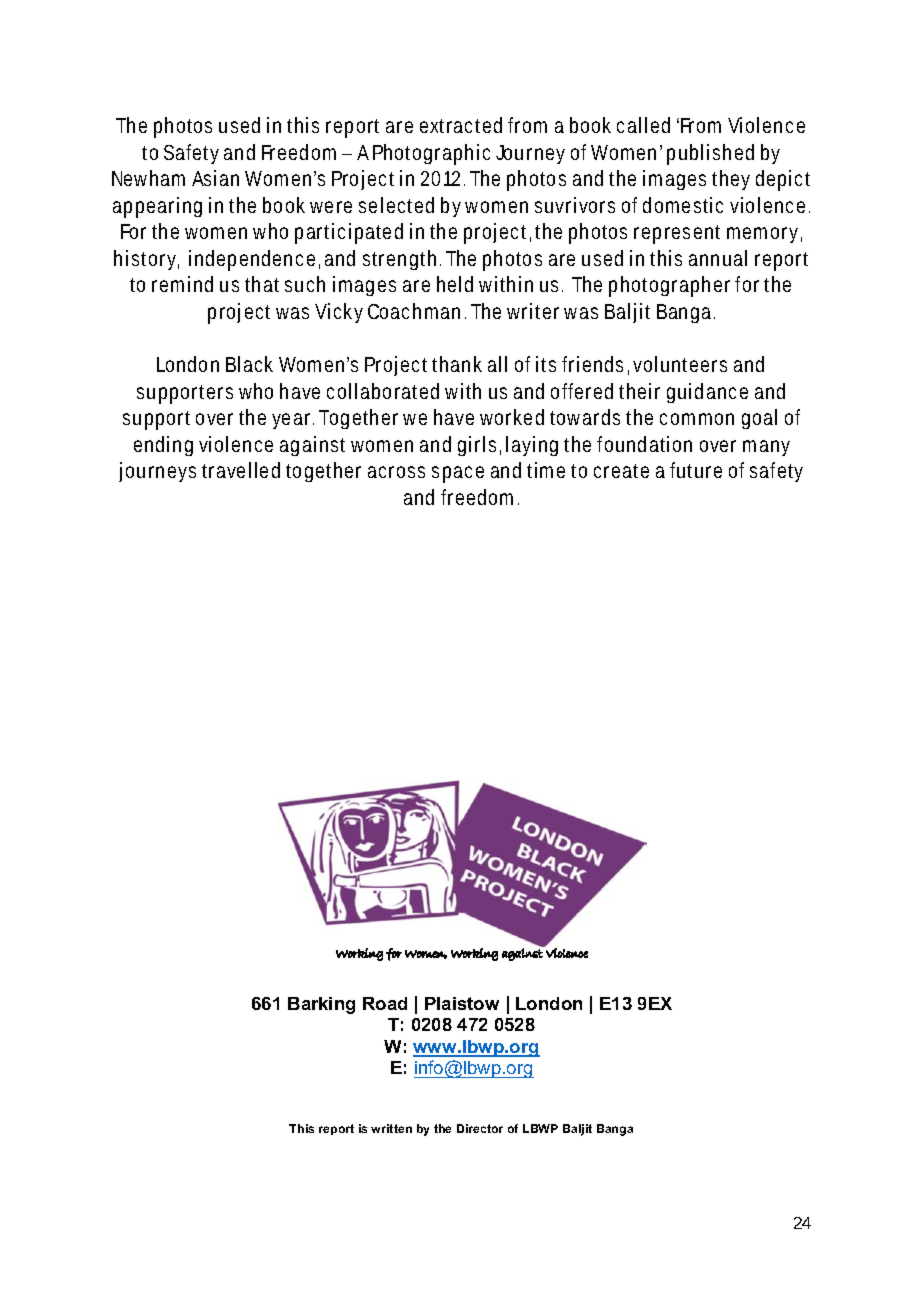 Image resolution: width=924 pixels, height=1308 pixels. What do you see at coordinates (710, 154) in the screenshot?
I see `published` at bounding box center [710, 154].
